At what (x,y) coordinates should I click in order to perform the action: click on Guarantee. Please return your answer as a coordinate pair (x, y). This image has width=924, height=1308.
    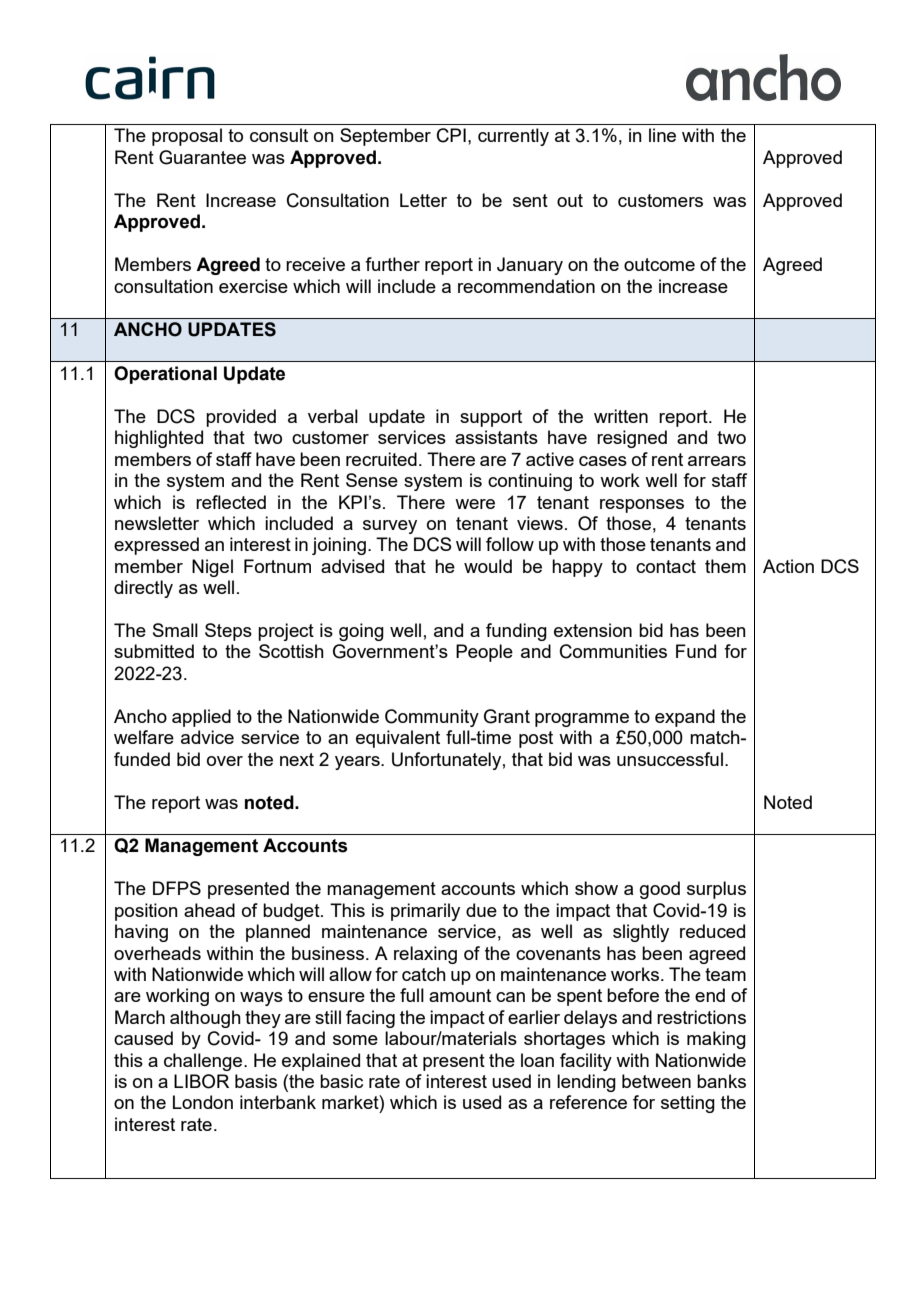
    Looking at the image, I should click on (202, 157).
